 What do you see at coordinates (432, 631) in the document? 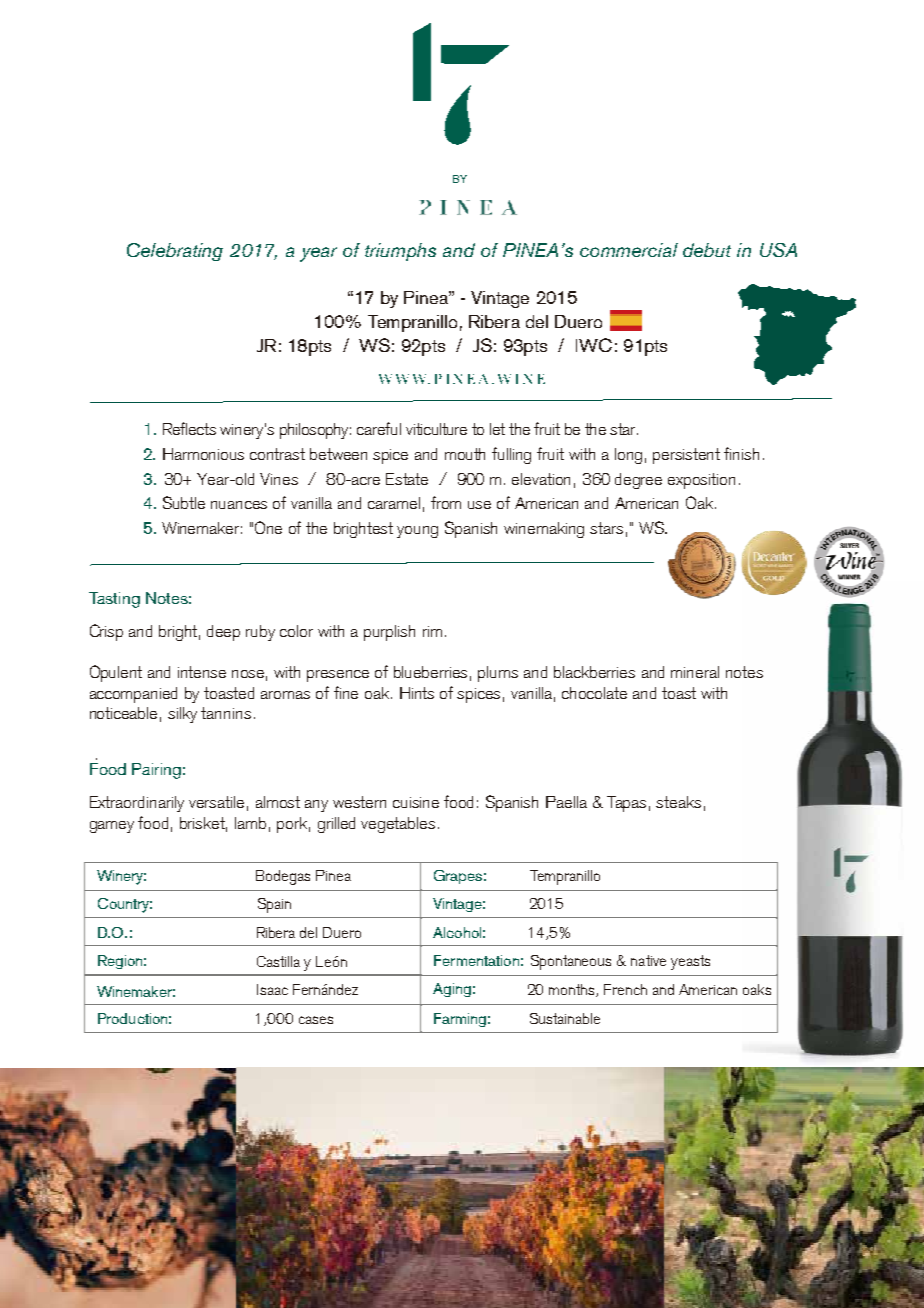
I see `rim` at bounding box center [432, 631].
